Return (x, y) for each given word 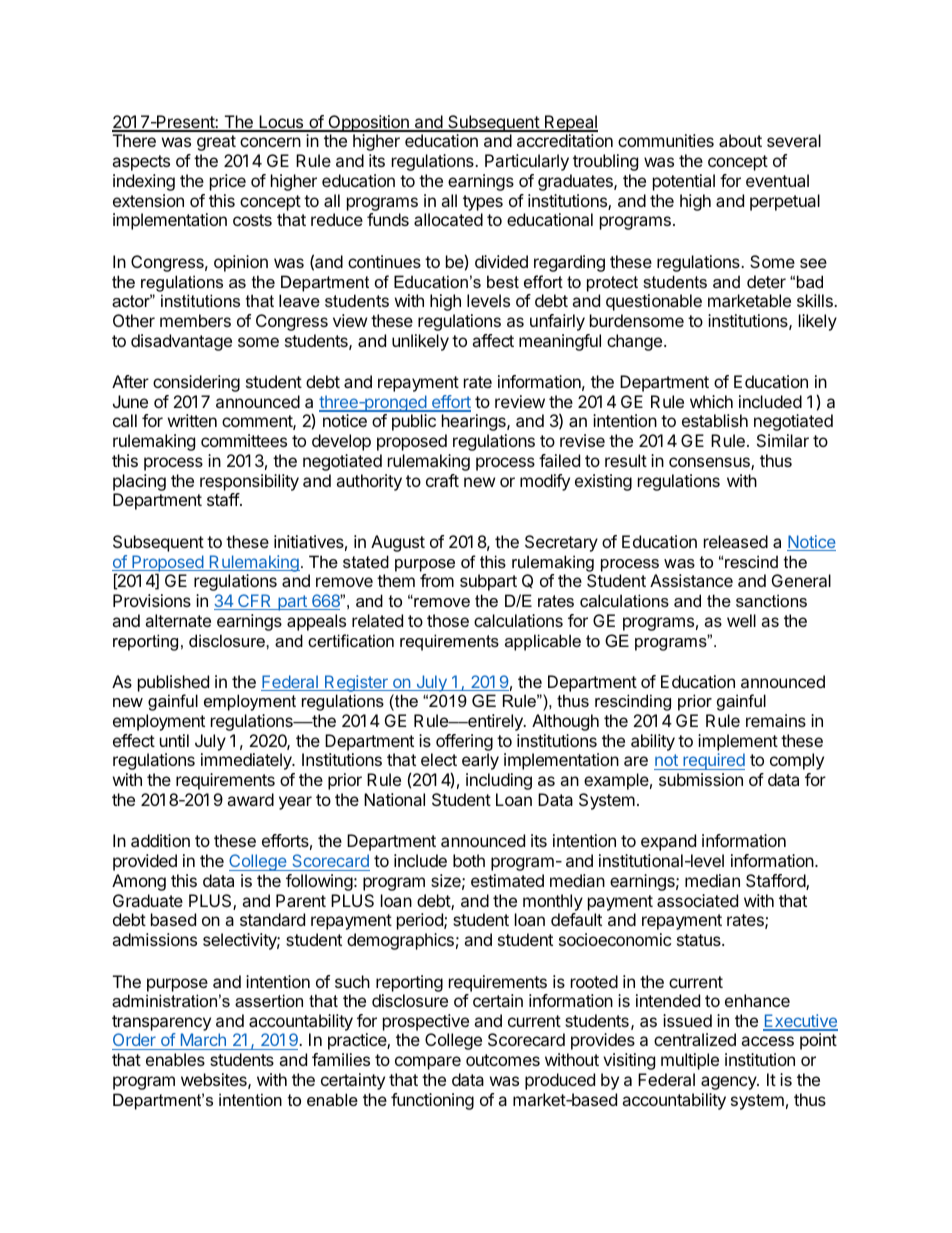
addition (160, 840)
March (203, 1041)
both (469, 860)
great (216, 143)
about (740, 140)
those (448, 620)
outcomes (503, 1060)
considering (196, 383)
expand (668, 842)
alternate (178, 620)
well (741, 620)
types (483, 203)
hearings (475, 422)
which (711, 401)
